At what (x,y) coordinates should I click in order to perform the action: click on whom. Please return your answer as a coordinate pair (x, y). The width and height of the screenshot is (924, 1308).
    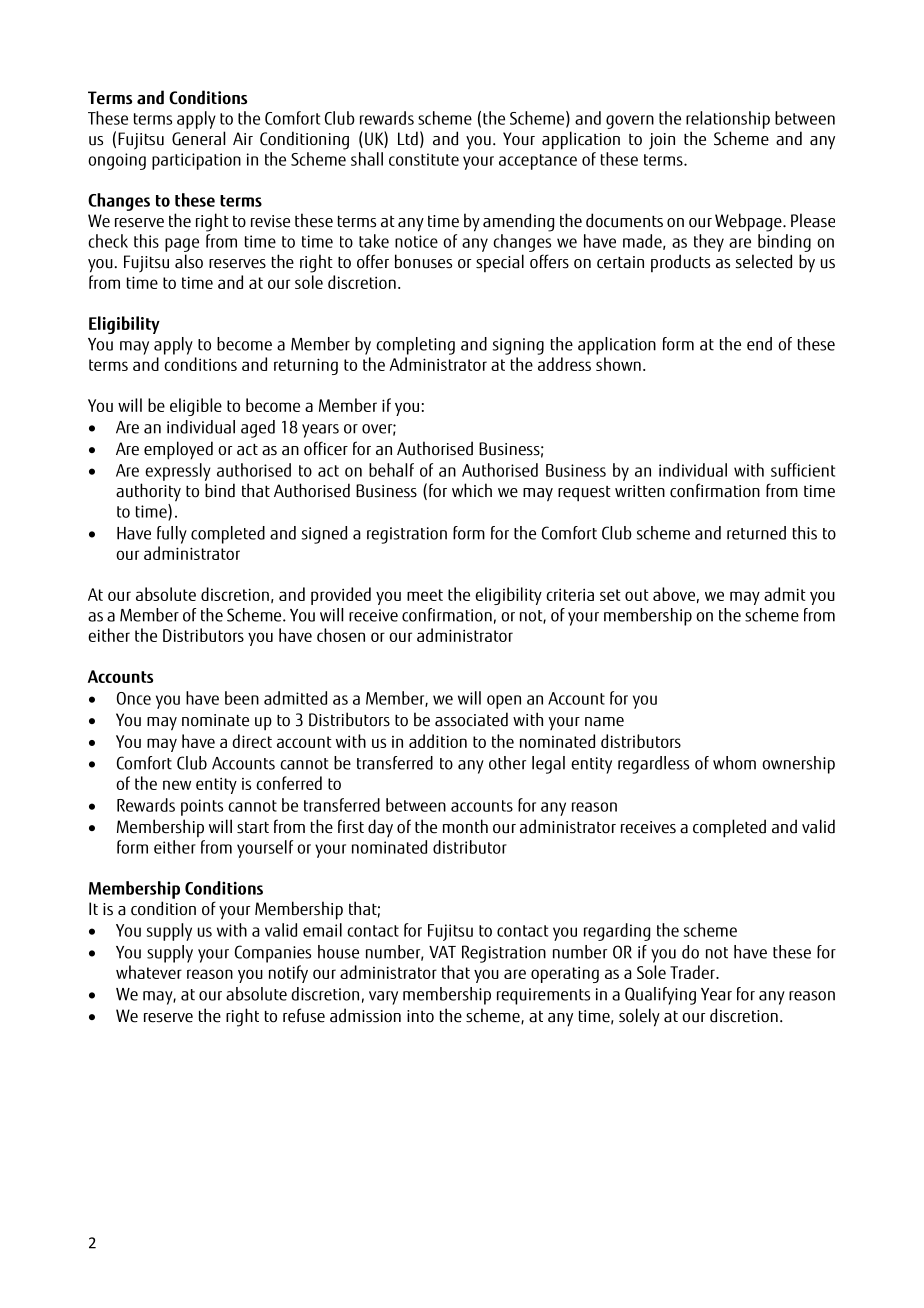
    Looking at the image, I should click on (734, 763).
